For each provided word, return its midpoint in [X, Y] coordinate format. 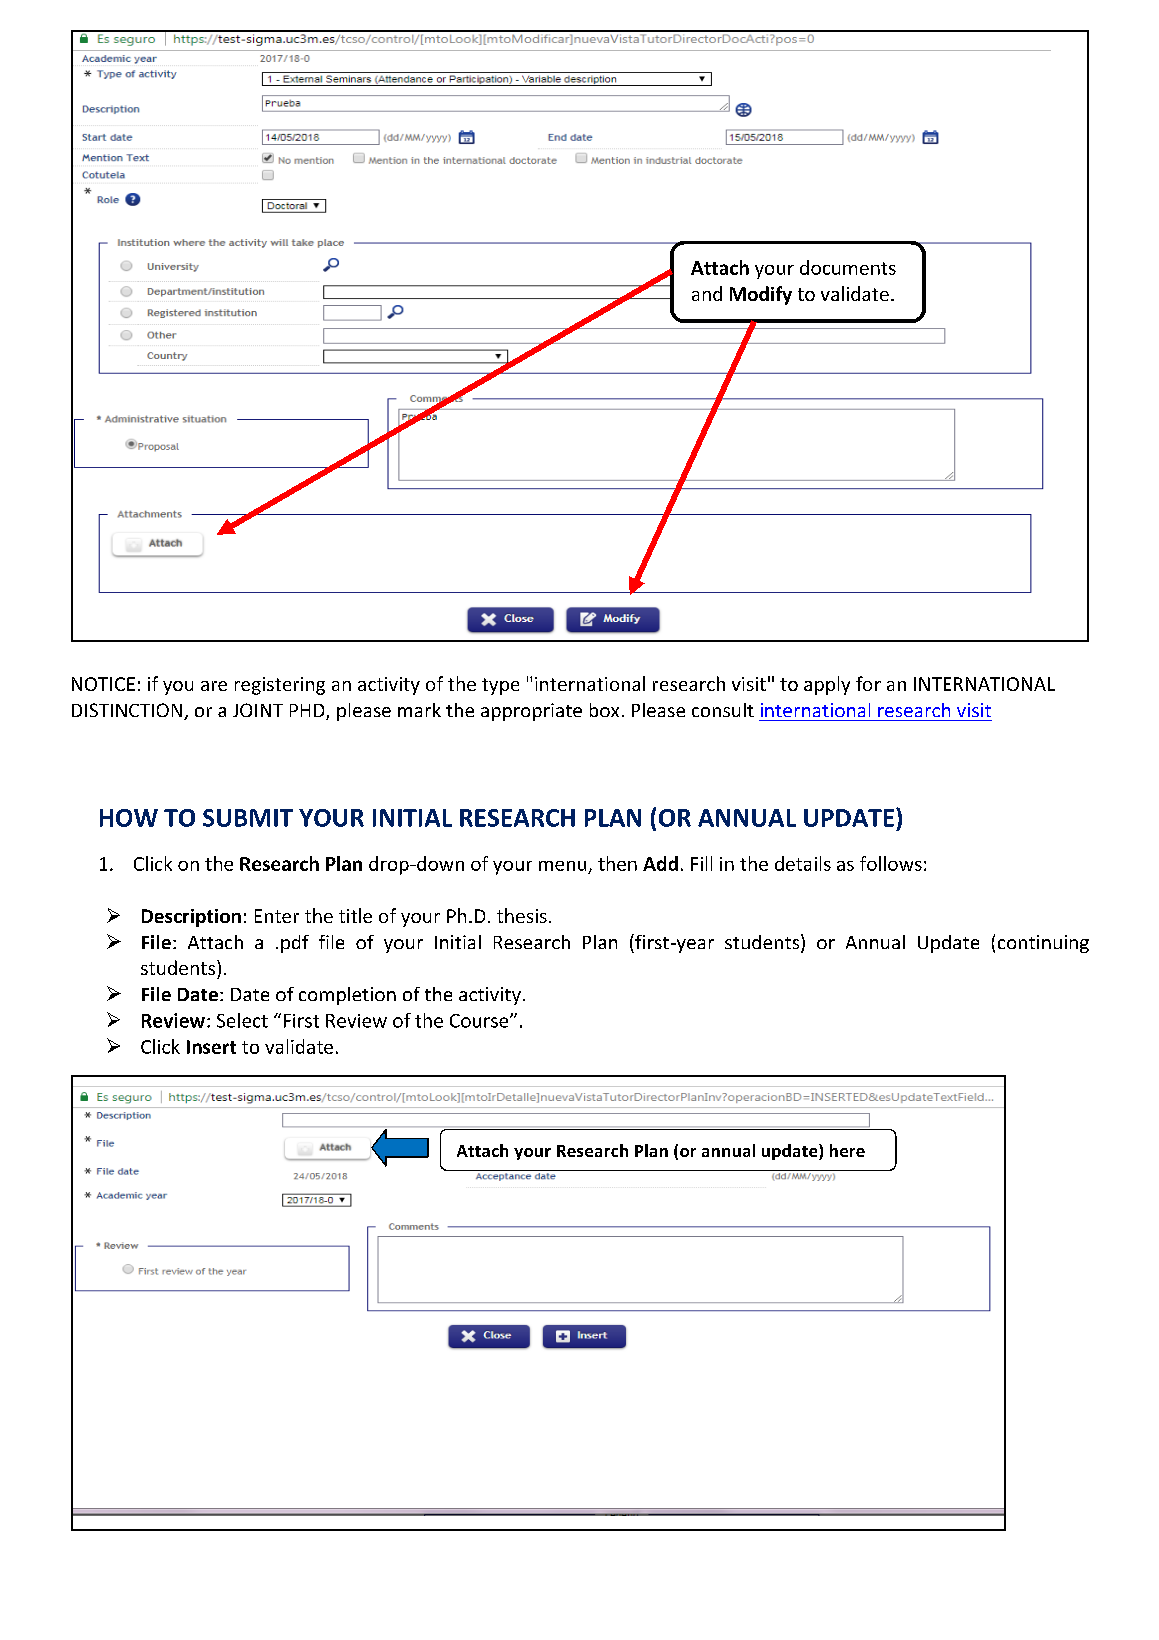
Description [191, 918]
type [500, 686]
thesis [522, 915]
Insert [211, 1047]
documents [848, 267]
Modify [761, 295]
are [214, 686]
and [707, 293]
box [604, 710]
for [868, 683]
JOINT [258, 710]
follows [891, 863]
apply [827, 685]
